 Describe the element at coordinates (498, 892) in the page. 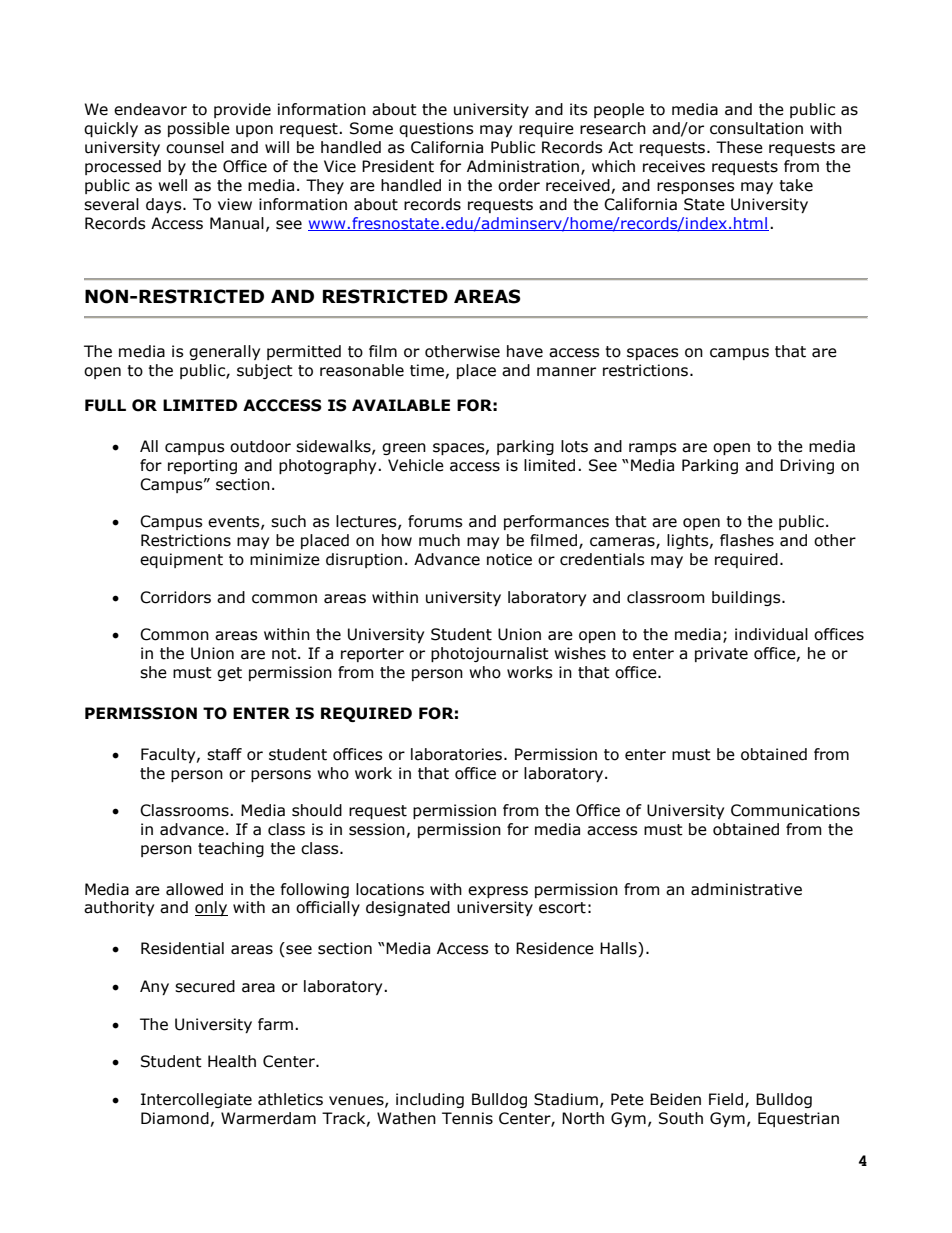

I see `express` at that location.
